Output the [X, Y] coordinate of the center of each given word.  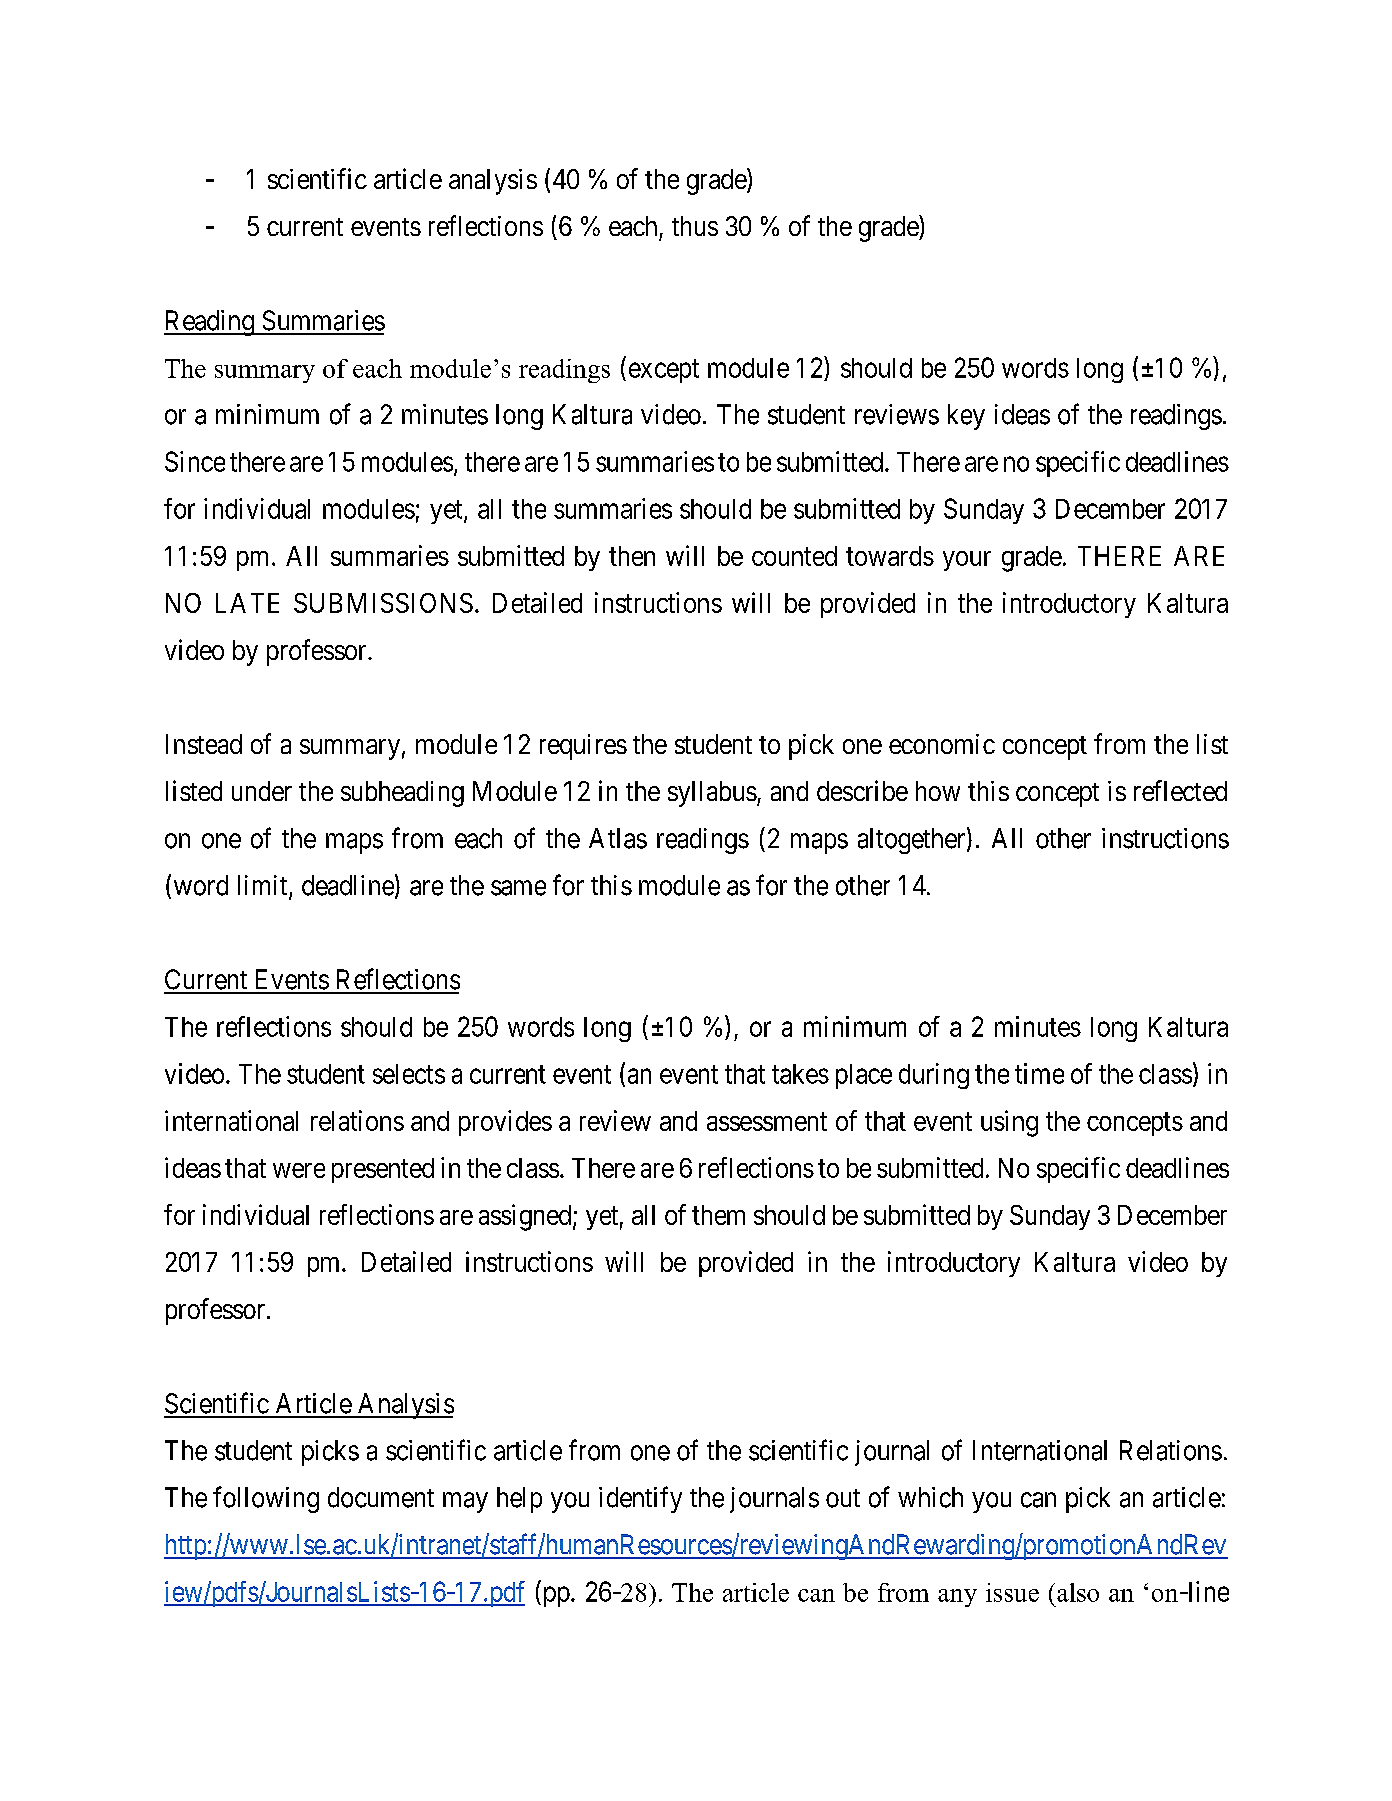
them [718, 1215]
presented [383, 1170]
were [299, 1170]
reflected [1180, 790]
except [664, 371]
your [967, 561]
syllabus [712, 794]
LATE [247, 603]
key [966, 417]
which [930, 1497]
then [632, 556]
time [1039, 1073]
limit [264, 886]
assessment [767, 1121]
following [266, 1499]
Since [195, 461]
